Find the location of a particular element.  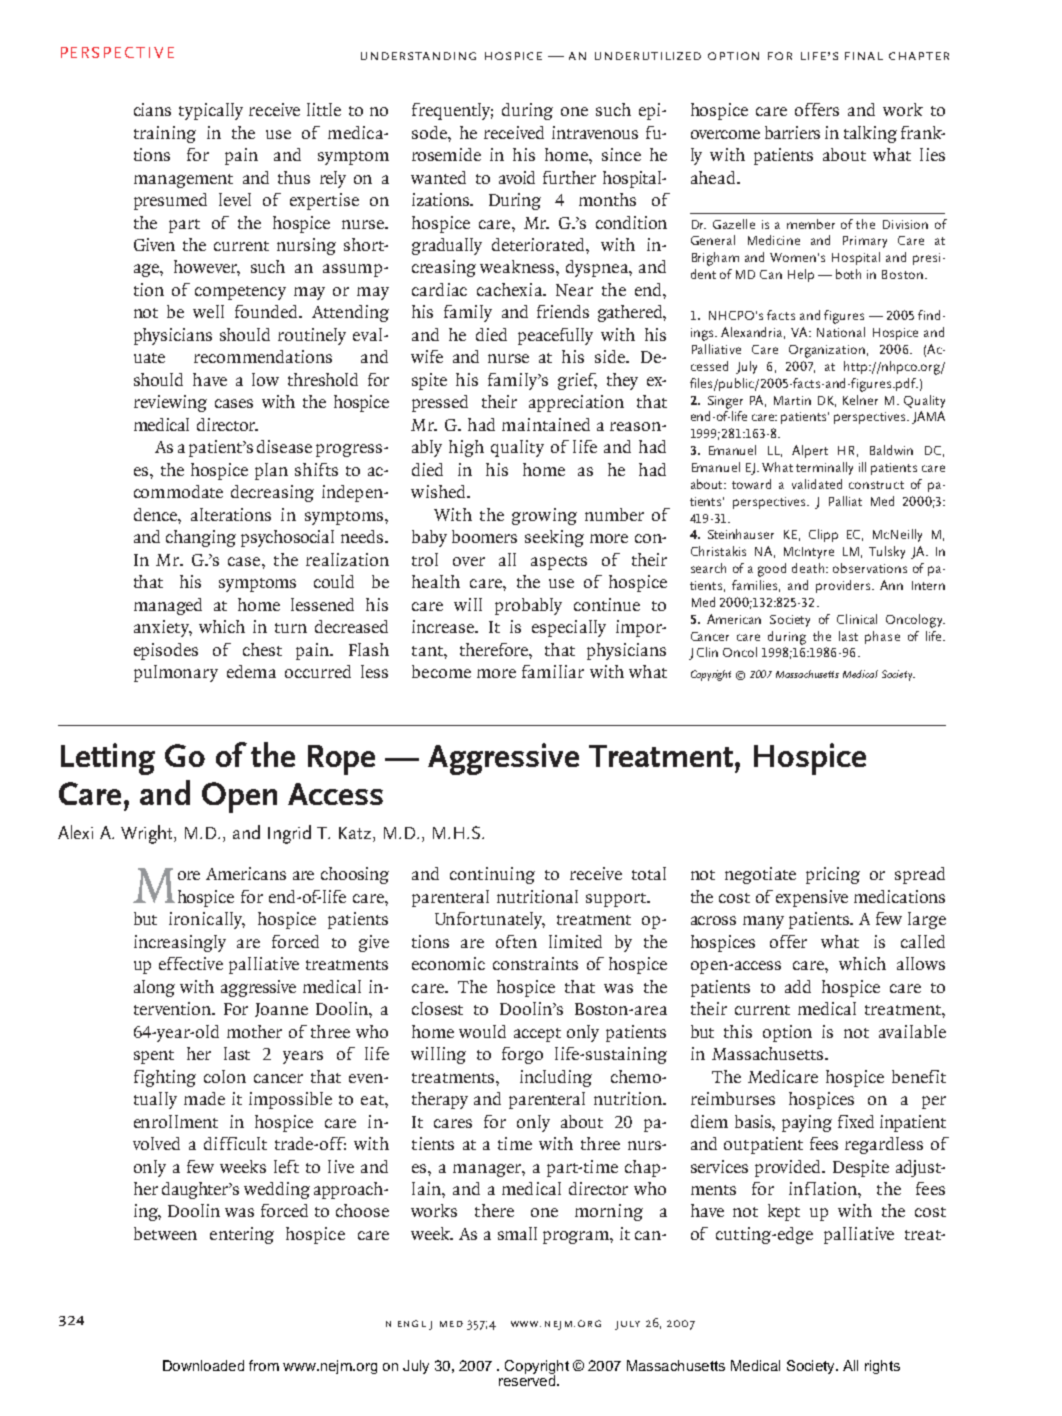

typically is located at coordinates (211, 111).
